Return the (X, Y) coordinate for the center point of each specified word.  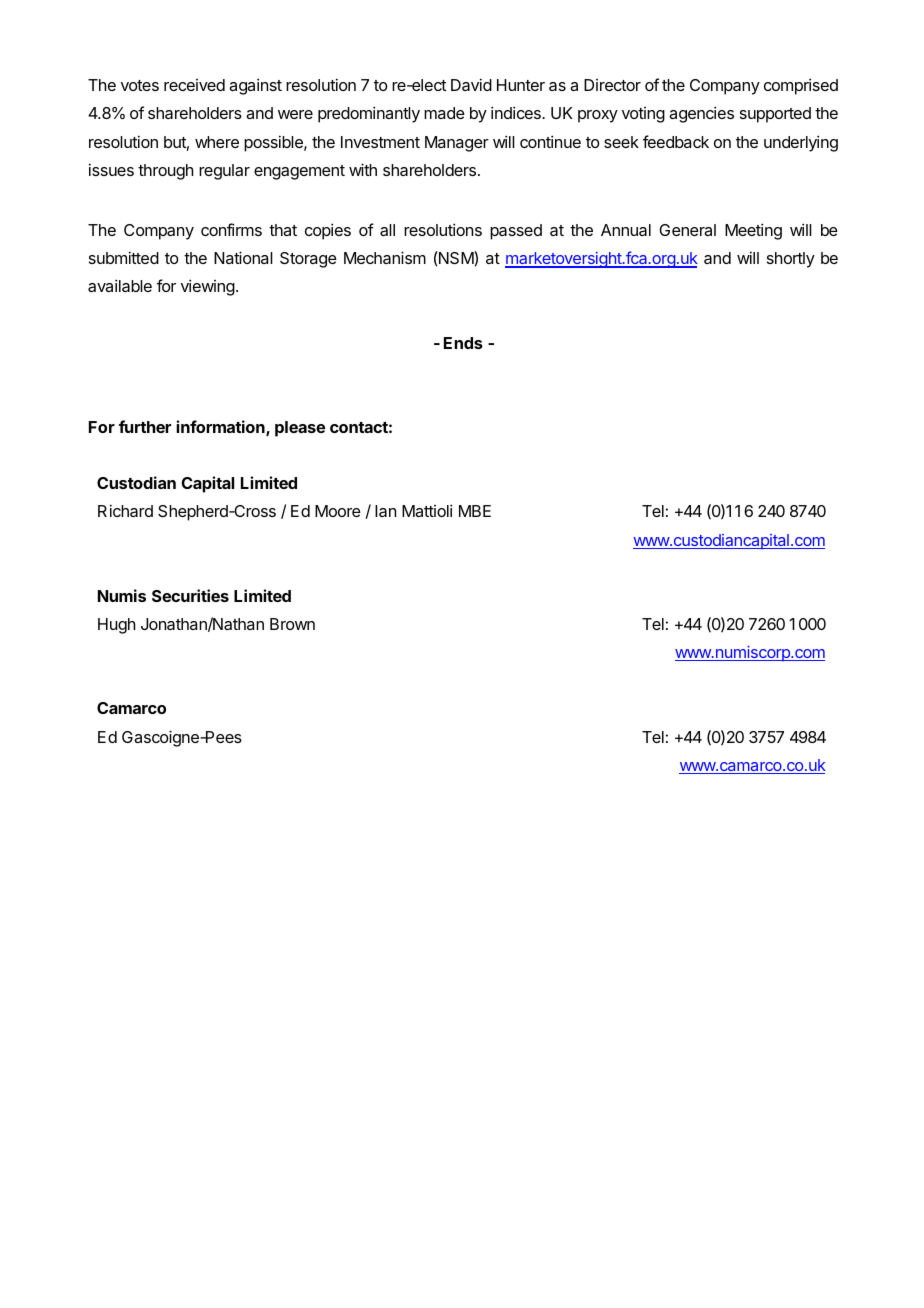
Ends (463, 343)
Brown (292, 624)
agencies (701, 114)
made (444, 113)
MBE (475, 511)
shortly (791, 260)
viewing (208, 287)
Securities (190, 595)
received (194, 85)
